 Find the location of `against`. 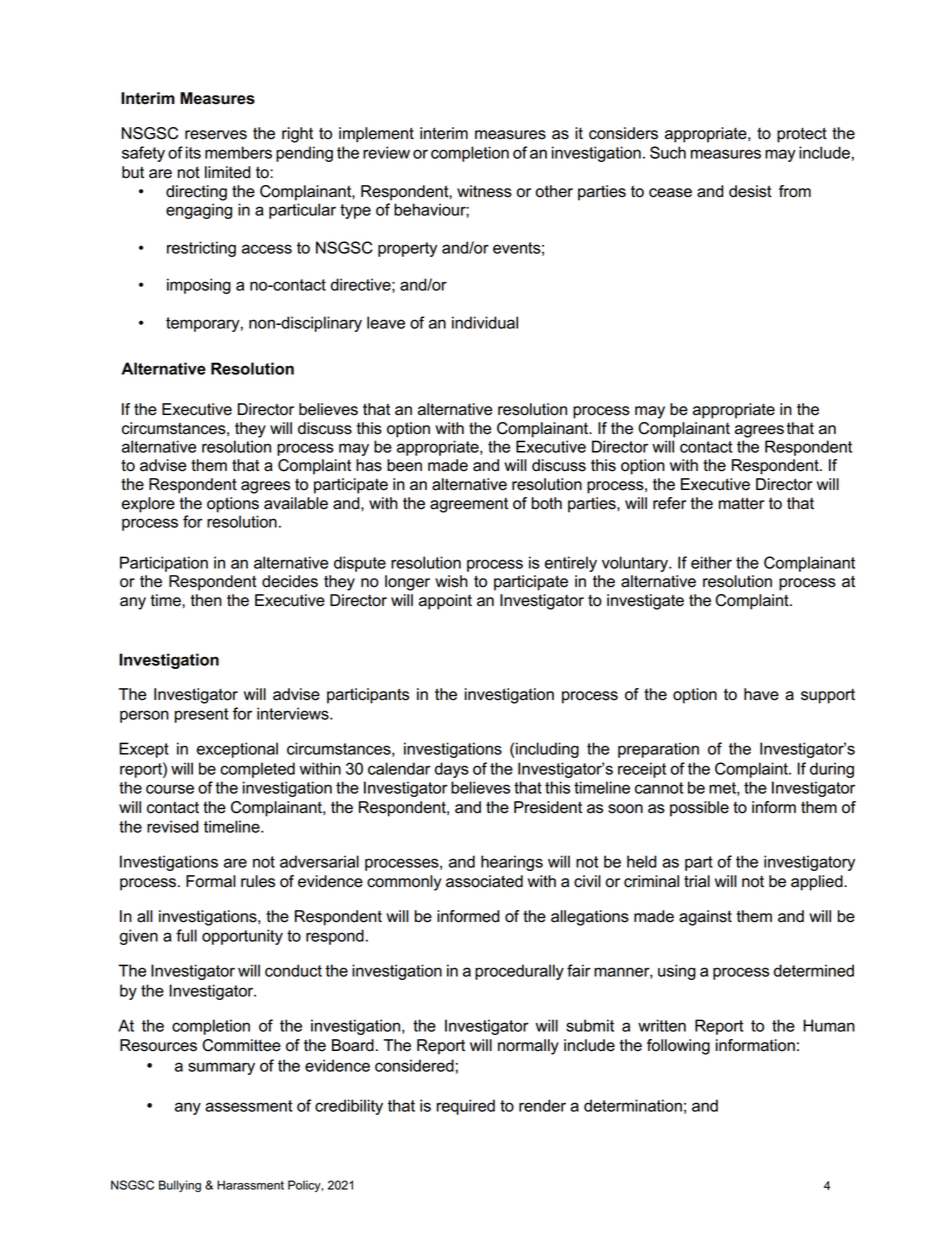

against is located at coordinates (705, 918).
